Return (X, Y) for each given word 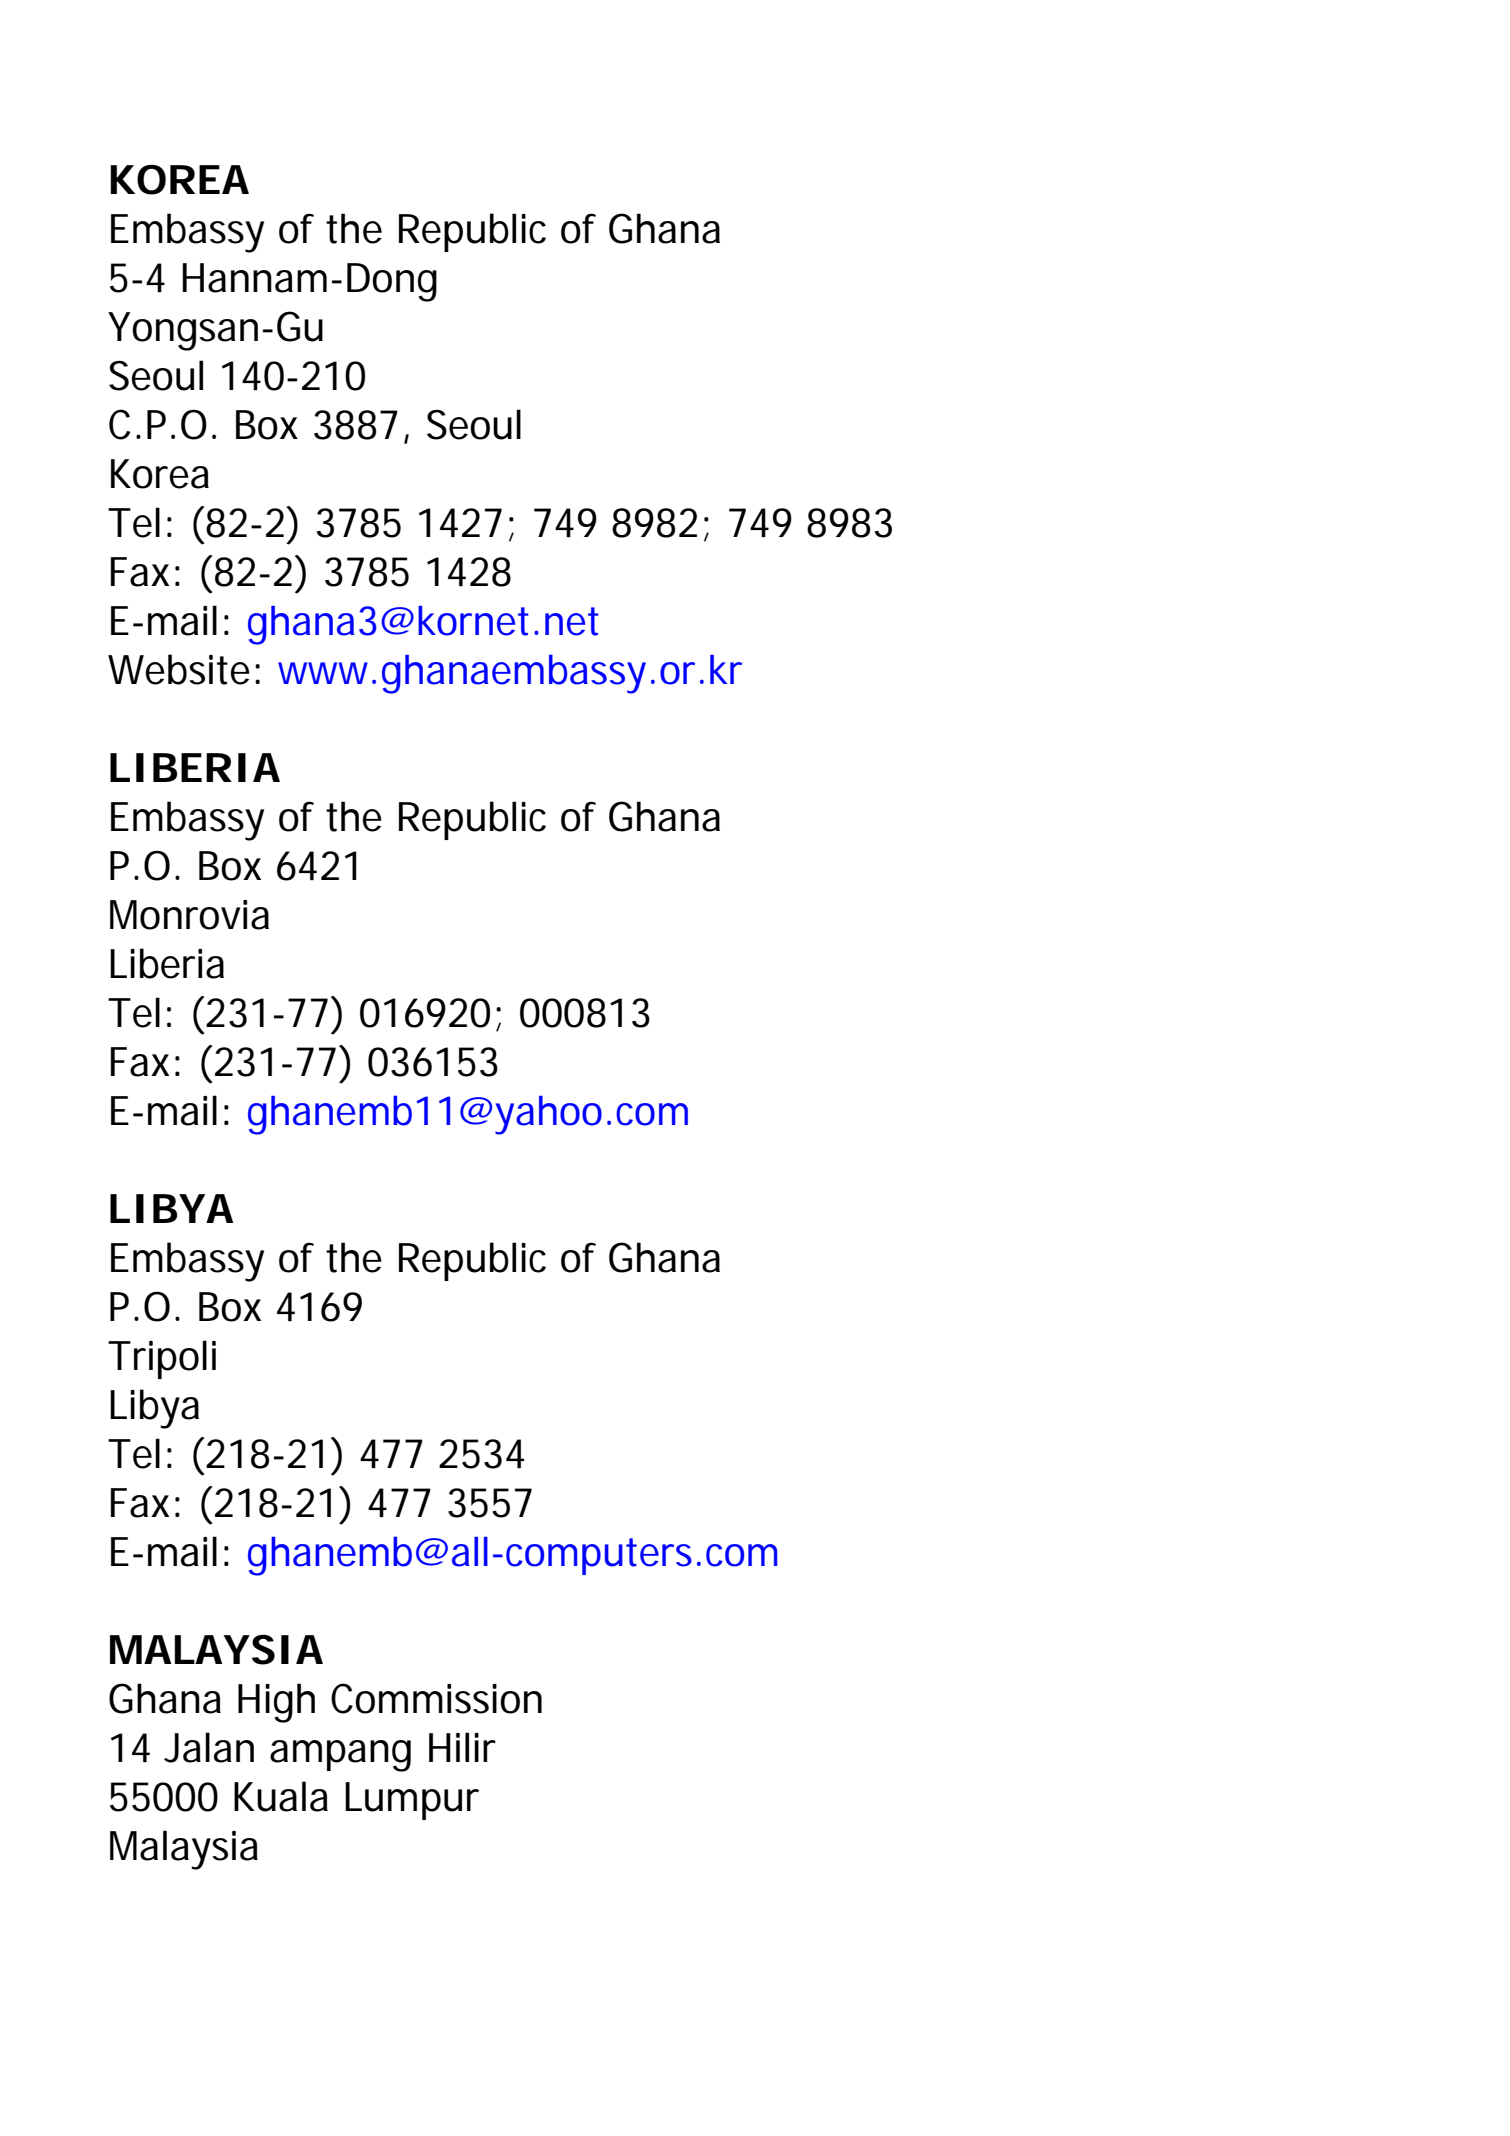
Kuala (281, 1796)
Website (179, 669)
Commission (436, 1698)
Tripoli (162, 1359)
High (276, 1703)
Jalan (209, 1747)
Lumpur (412, 1801)
